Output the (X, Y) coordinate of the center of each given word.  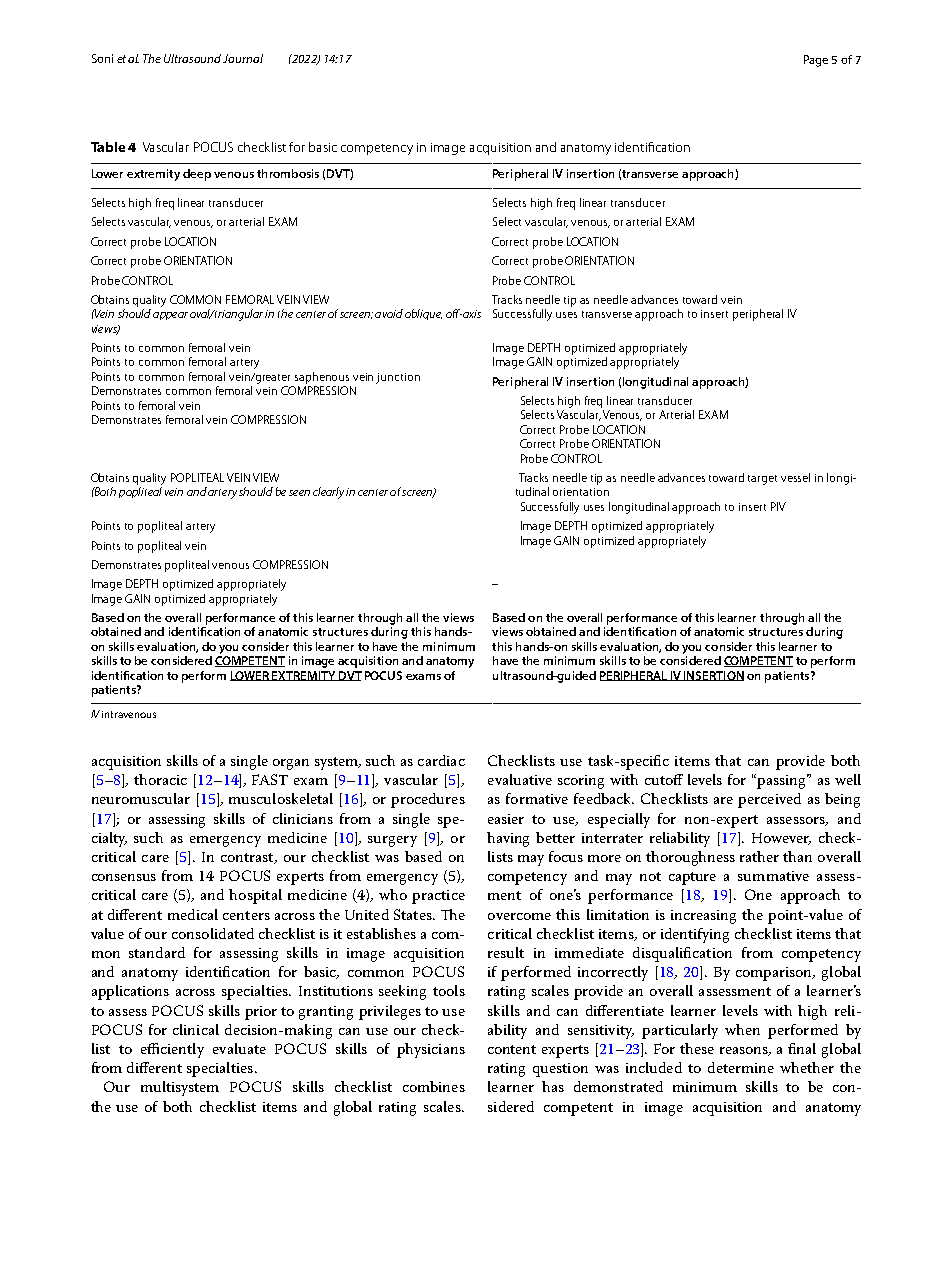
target (762, 480)
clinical (196, 1029)
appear (170, 316)
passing (781, 781)
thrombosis (288, 173)
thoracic (160, 779)
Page (816, 61)
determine (741, 1067)
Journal (243, 58)
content (512, 1049)
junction (398, 378)
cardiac (441, 760)
